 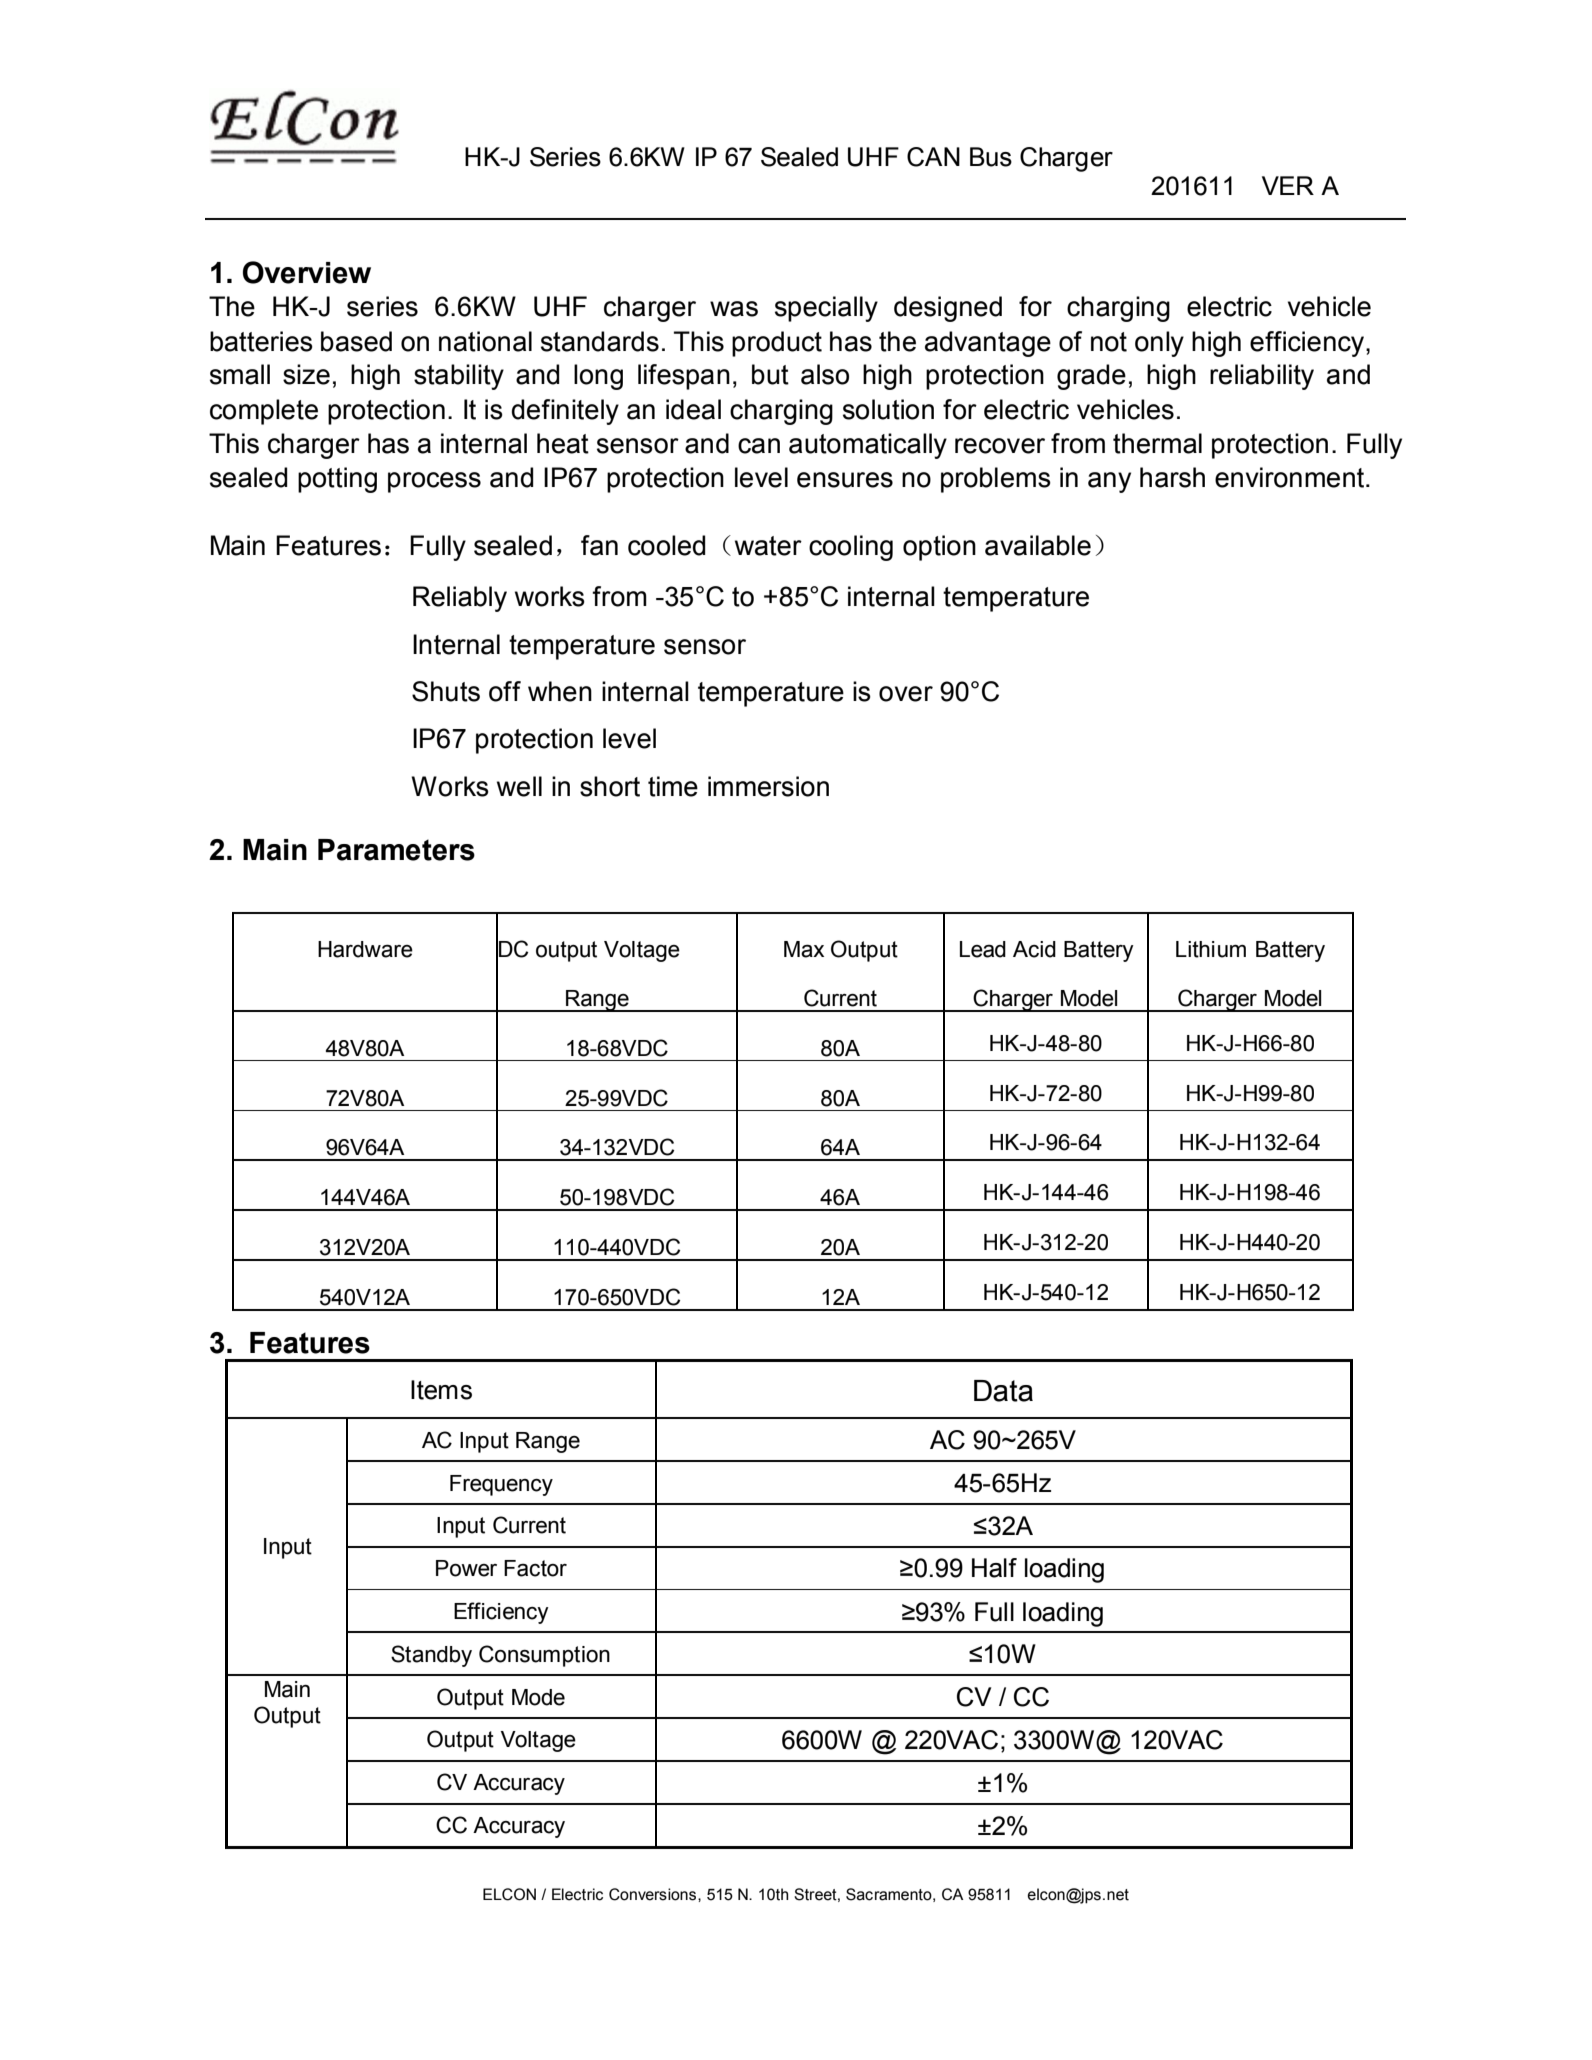 I want to click on only, so click(x=1159, y=344).
